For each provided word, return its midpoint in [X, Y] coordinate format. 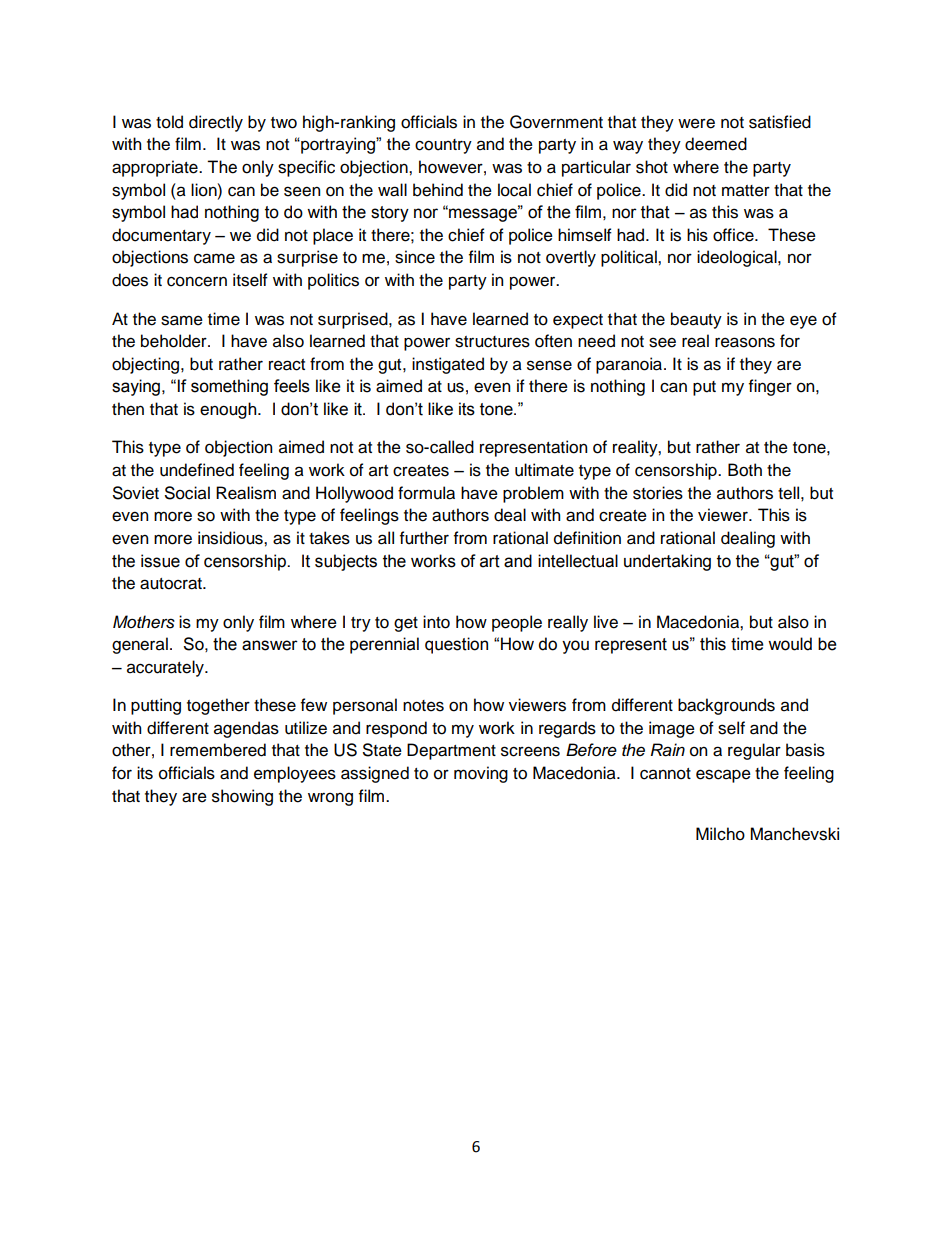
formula [426, 493]
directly [216, 123]
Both [745, 470]
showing [242, 797]
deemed [716, 144]
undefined [197, 470]
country [443, 146]
